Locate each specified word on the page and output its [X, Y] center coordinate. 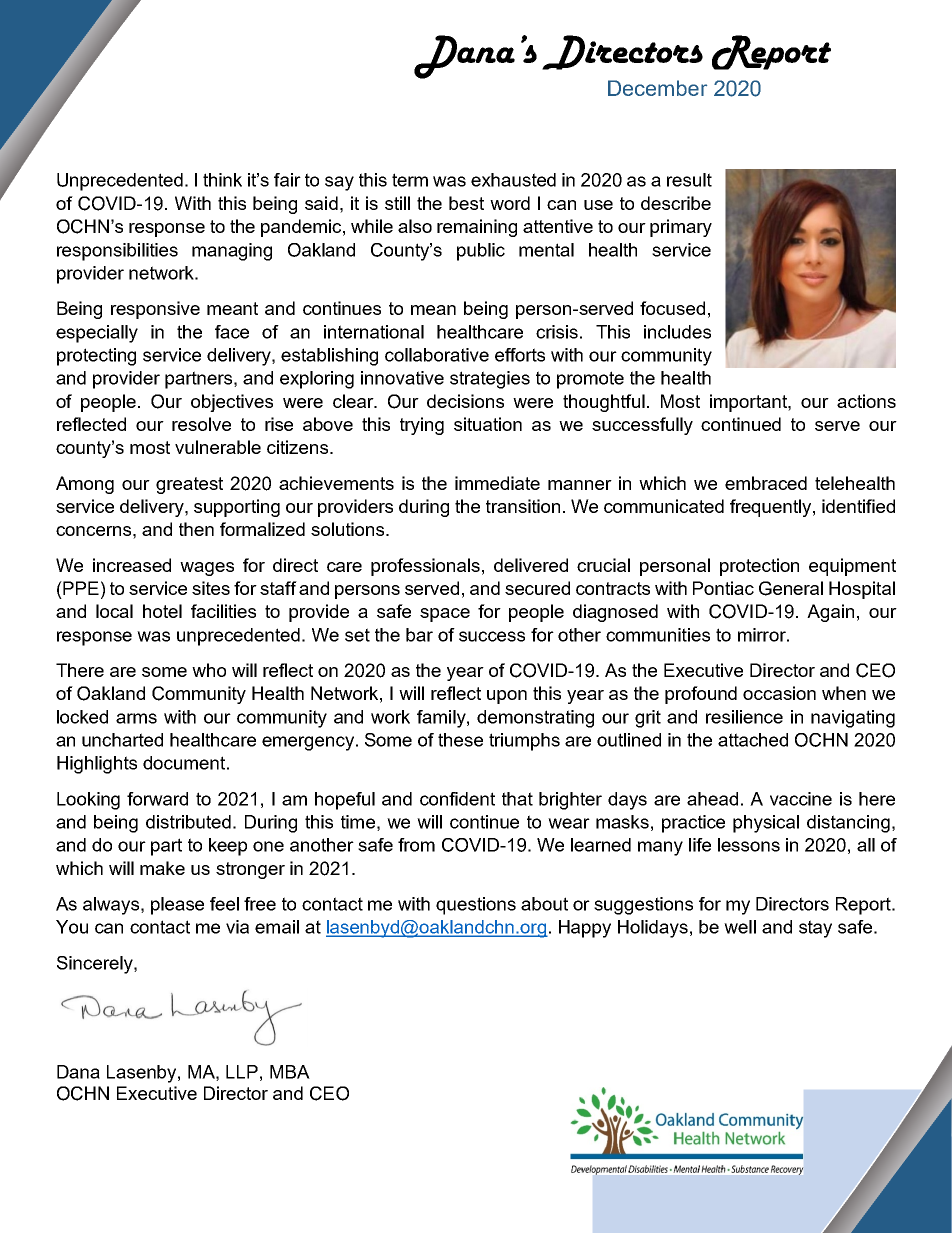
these [460, 740]
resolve [201, 424]
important [749, 403]
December [657, 88]
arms [136, 718]
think [222, 180]
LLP [242, 1072]
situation [488, 424]
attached [753, 740]
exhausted [513, 180]
